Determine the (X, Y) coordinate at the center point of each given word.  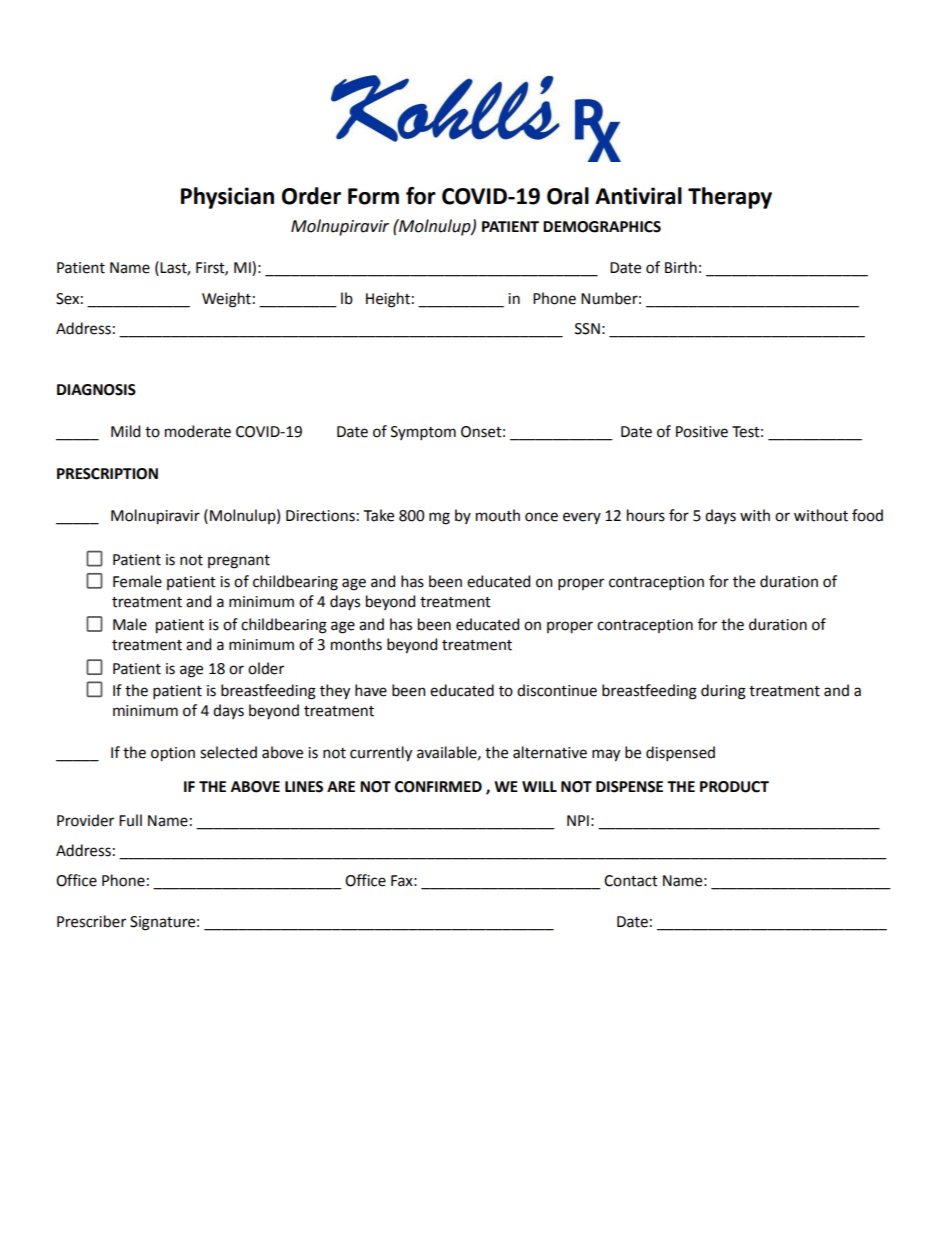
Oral (568, 196)
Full (130, 820)
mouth (498, 515)
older (266, 668)
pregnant (239, 562)
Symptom (423, 433)
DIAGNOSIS (96, 390)
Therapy (730, 198)
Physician (227, 198)
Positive (702, 432)
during (723, 692)
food (867, 515)
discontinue (557, 690)
